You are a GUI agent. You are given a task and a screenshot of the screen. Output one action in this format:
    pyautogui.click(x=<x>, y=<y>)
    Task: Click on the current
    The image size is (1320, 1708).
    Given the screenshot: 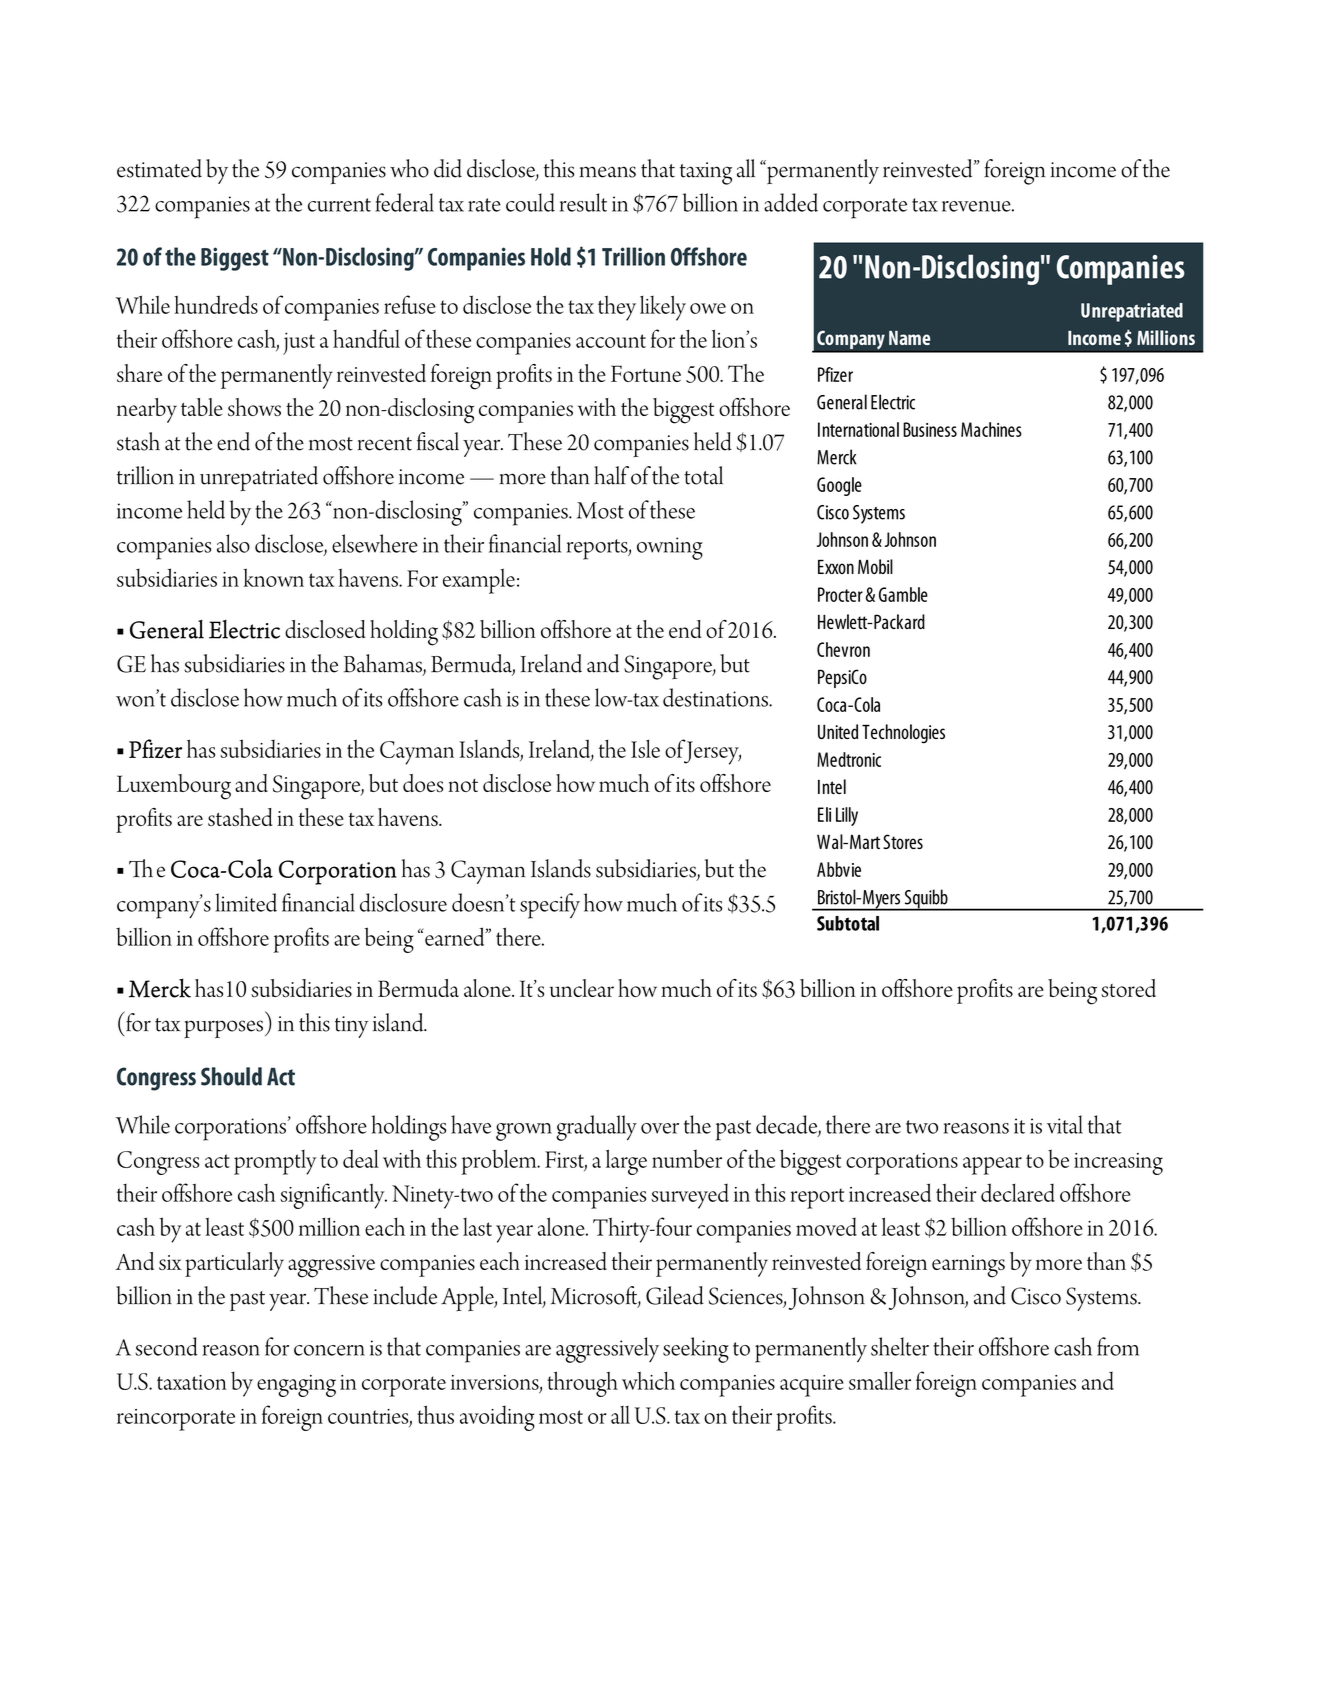 What is the action you would take?
    pyautogui.click(x=339, y=205)
